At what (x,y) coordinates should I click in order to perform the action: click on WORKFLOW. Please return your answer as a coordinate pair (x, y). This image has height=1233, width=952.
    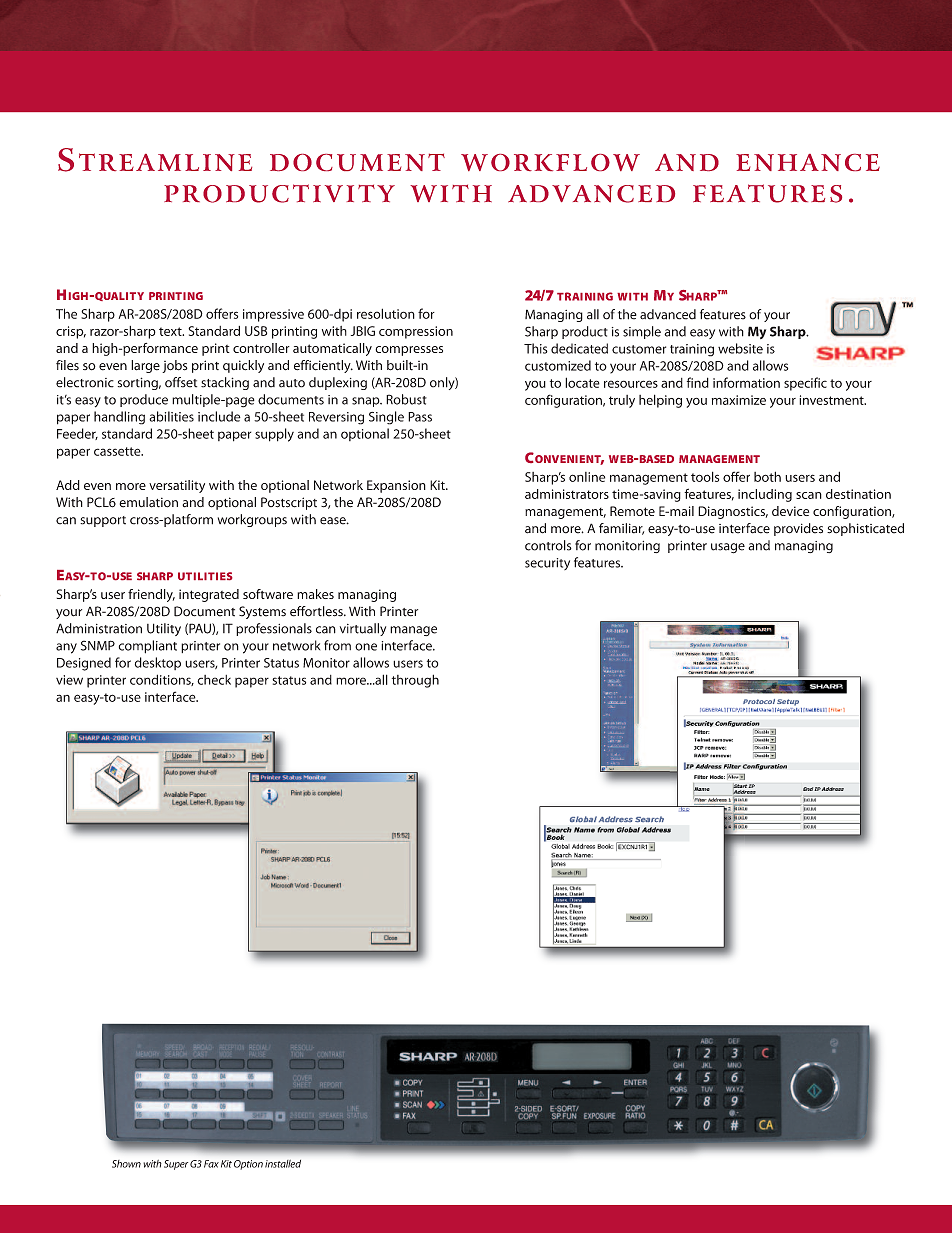
    Looking at the image, I should click on (550, 162).
